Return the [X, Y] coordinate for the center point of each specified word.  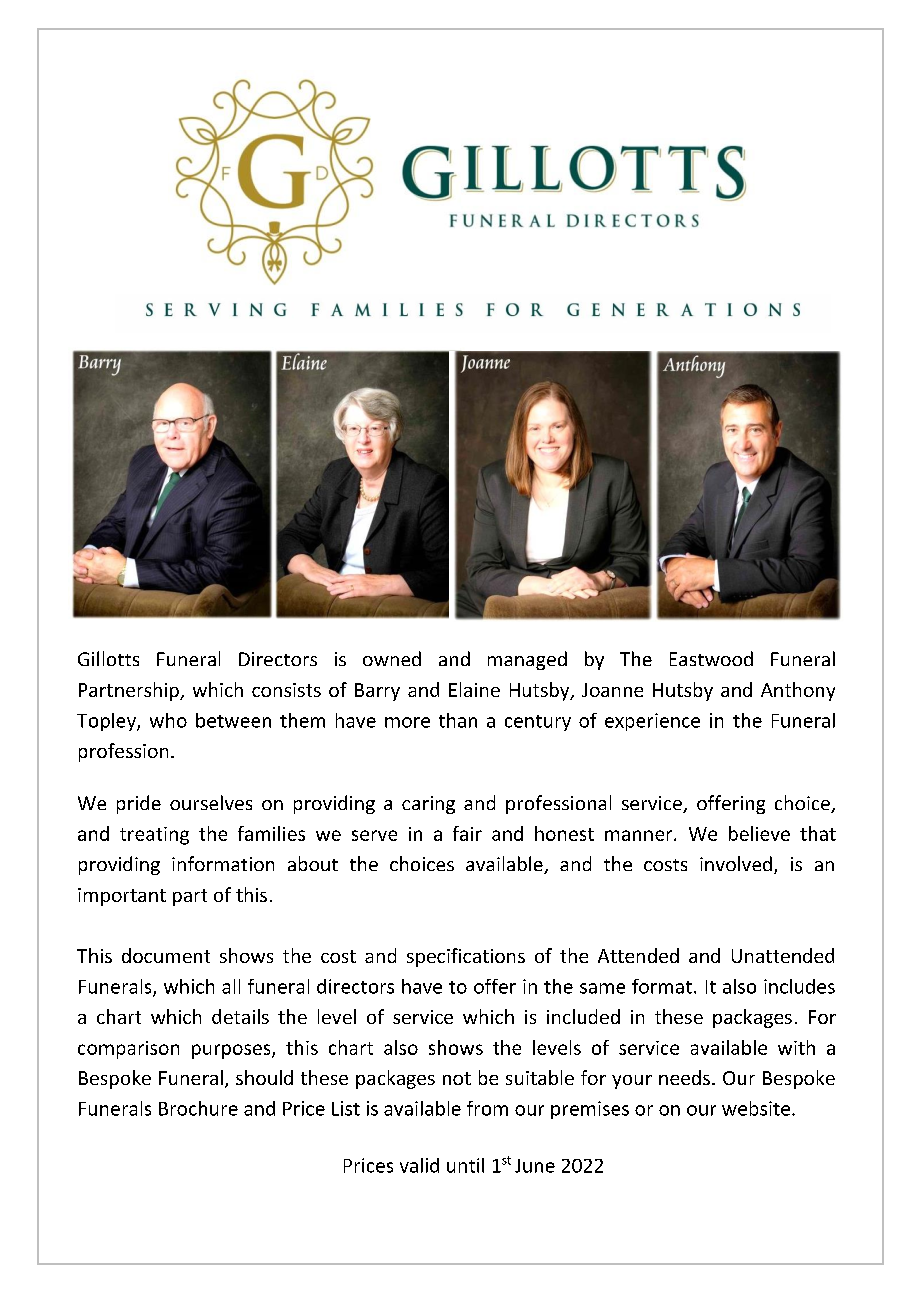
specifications [466, 957]
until [465, 1165]
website [757, 1108]
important [122, 897]
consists [286, 690]
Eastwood [711, 658]
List [346, 1108]
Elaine [474, 689]
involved [736, 863]
